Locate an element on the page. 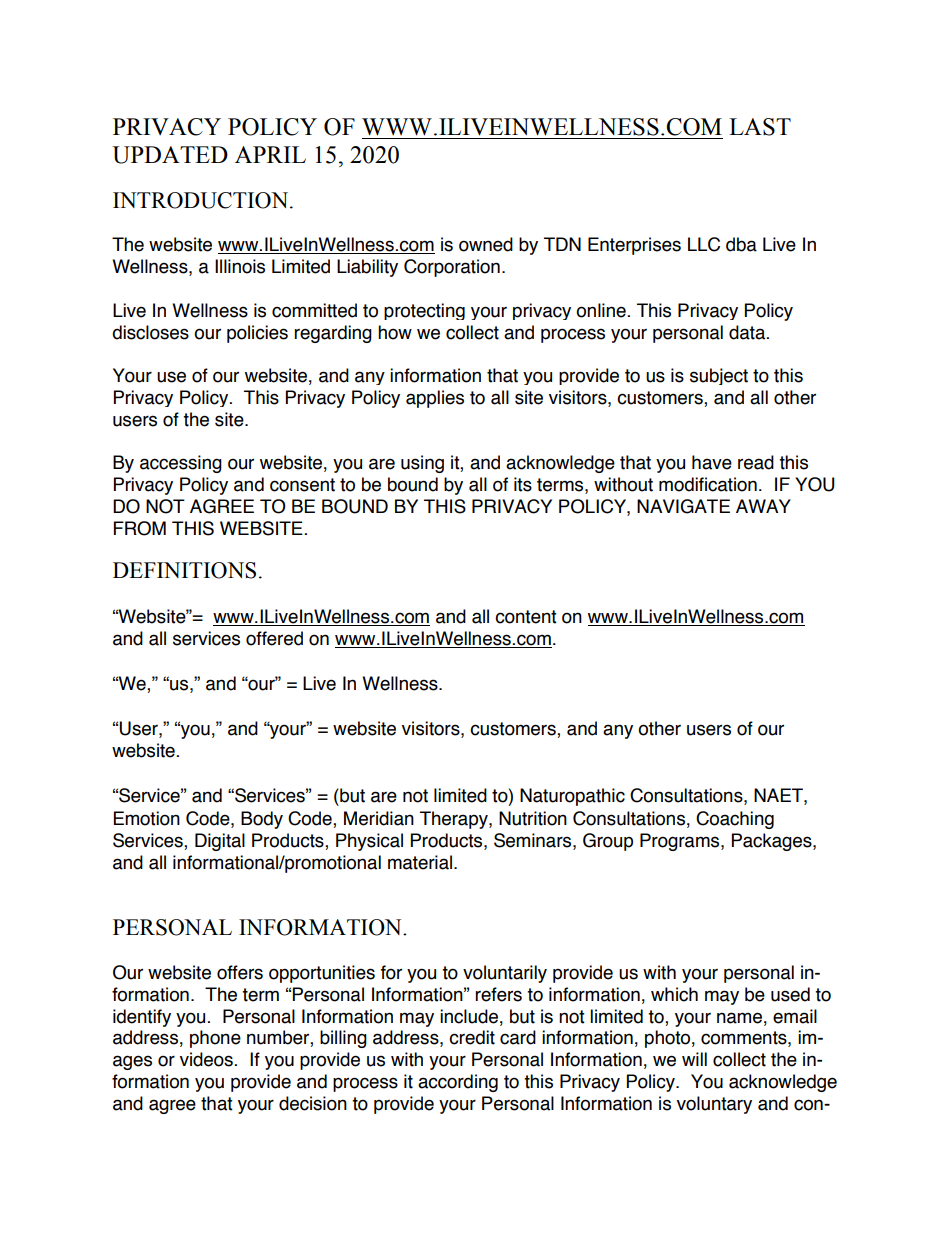 The height and width of the page is (1233, 952). accessing is located at coordinates (181, 464).
